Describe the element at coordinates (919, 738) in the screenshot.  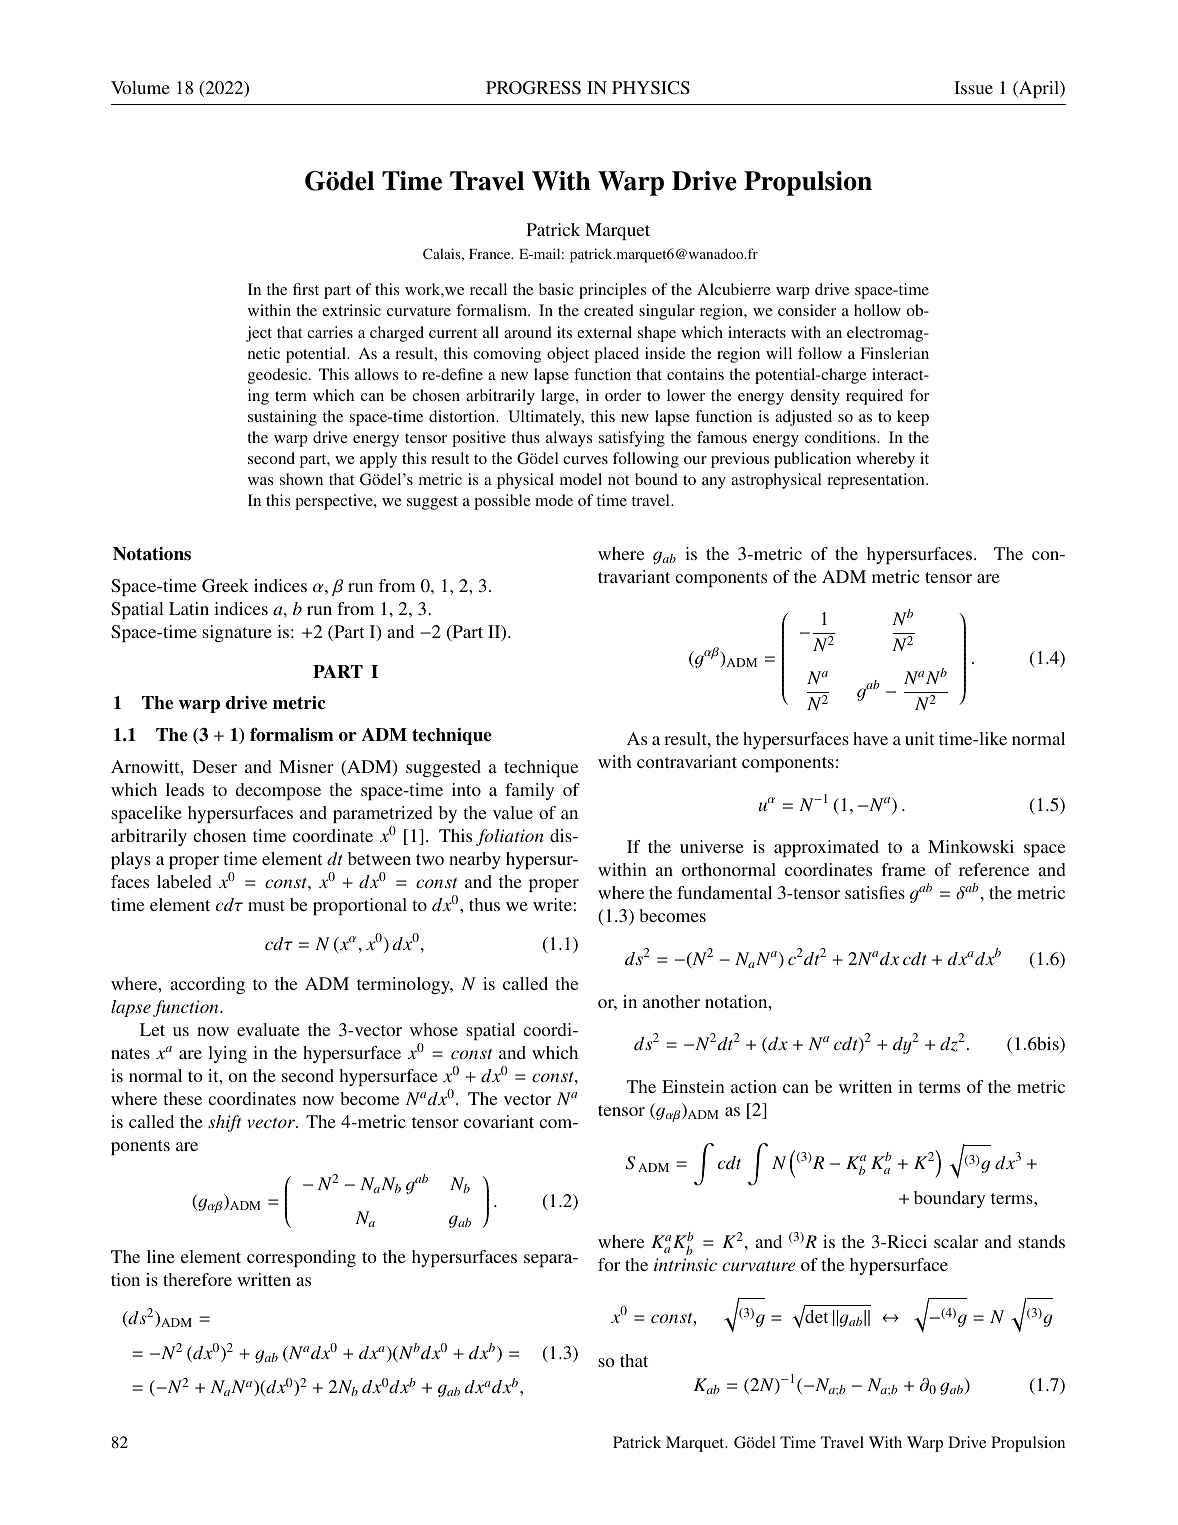
I see `unit` at that location.
